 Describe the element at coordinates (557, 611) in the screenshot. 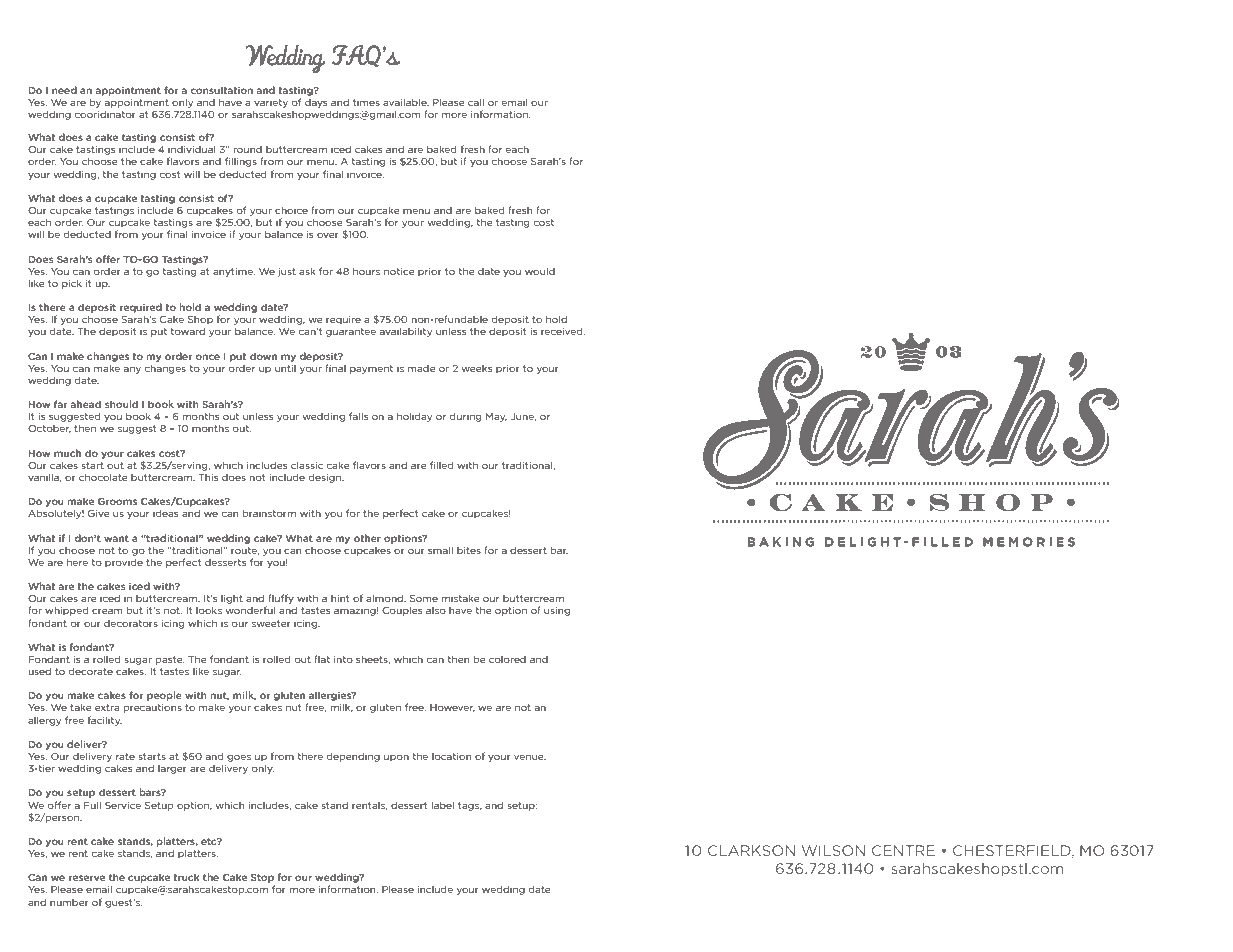

I see `using` at that location.
